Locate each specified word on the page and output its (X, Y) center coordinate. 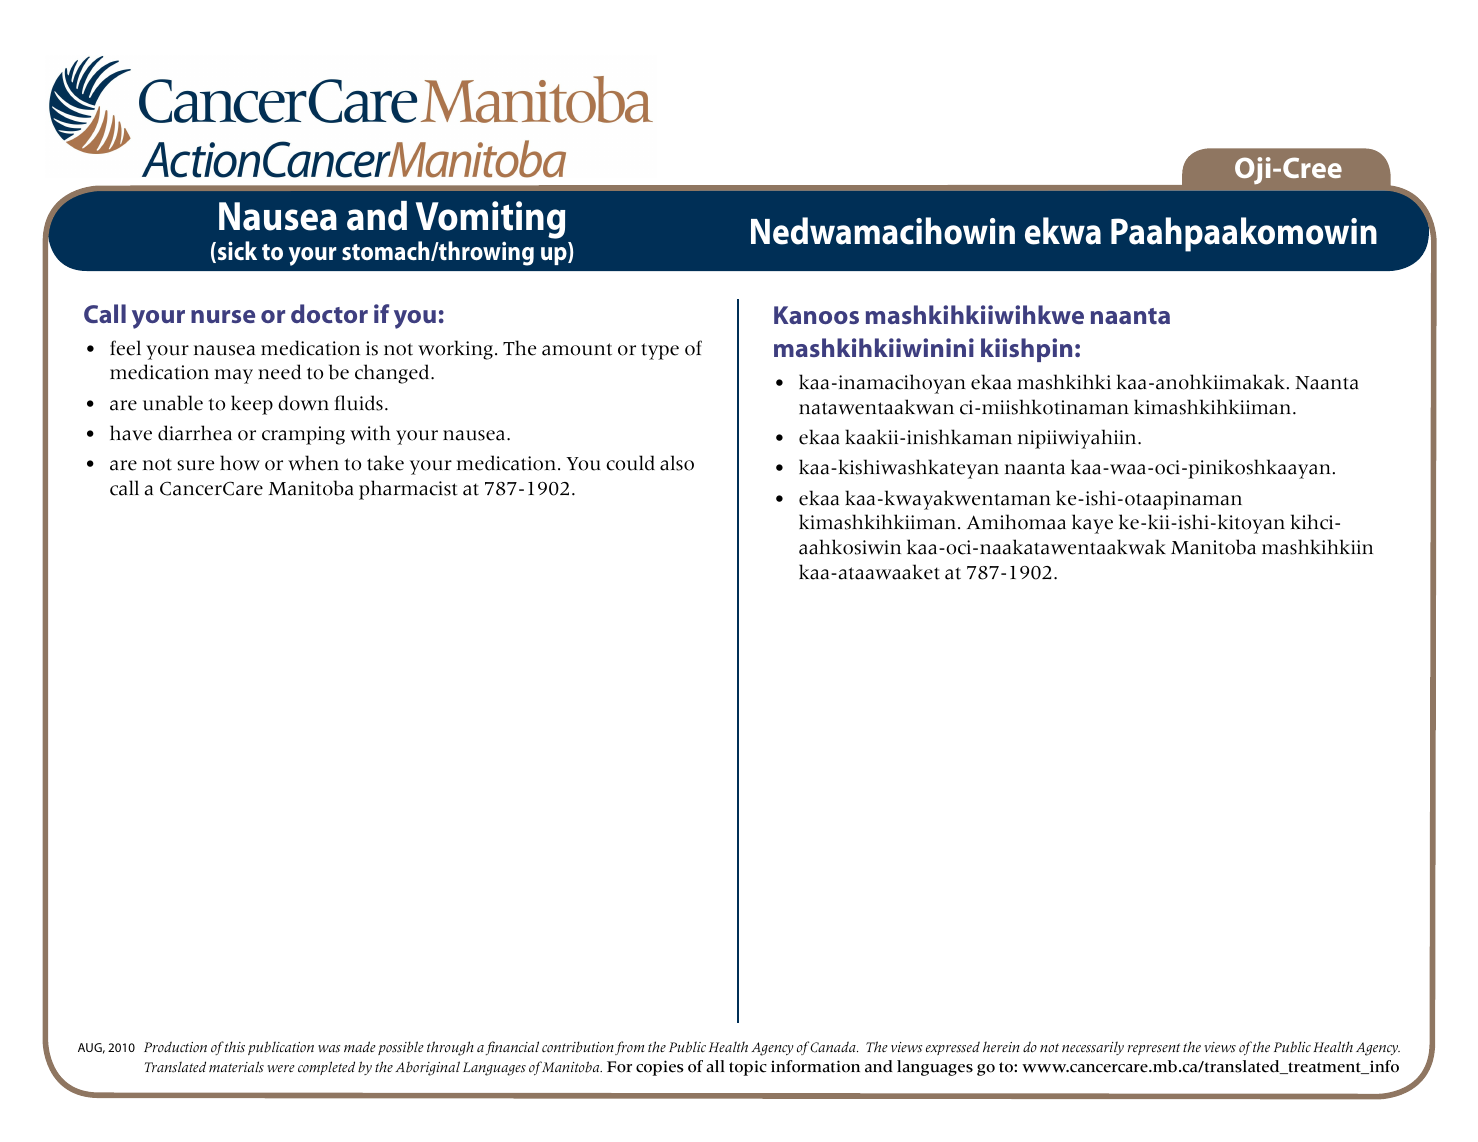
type (660, 351)
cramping (303, 435)
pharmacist (408, 490)
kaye (1092, 524)
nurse (223, 316)
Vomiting (490, 221)
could (630, 463)
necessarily (1093, 1048)
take (385, 463)
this (235, 1047)
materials (236, 1067)
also (677, 463)
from (629, 1048)
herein (1001, 1046)
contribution (578, 1047)
